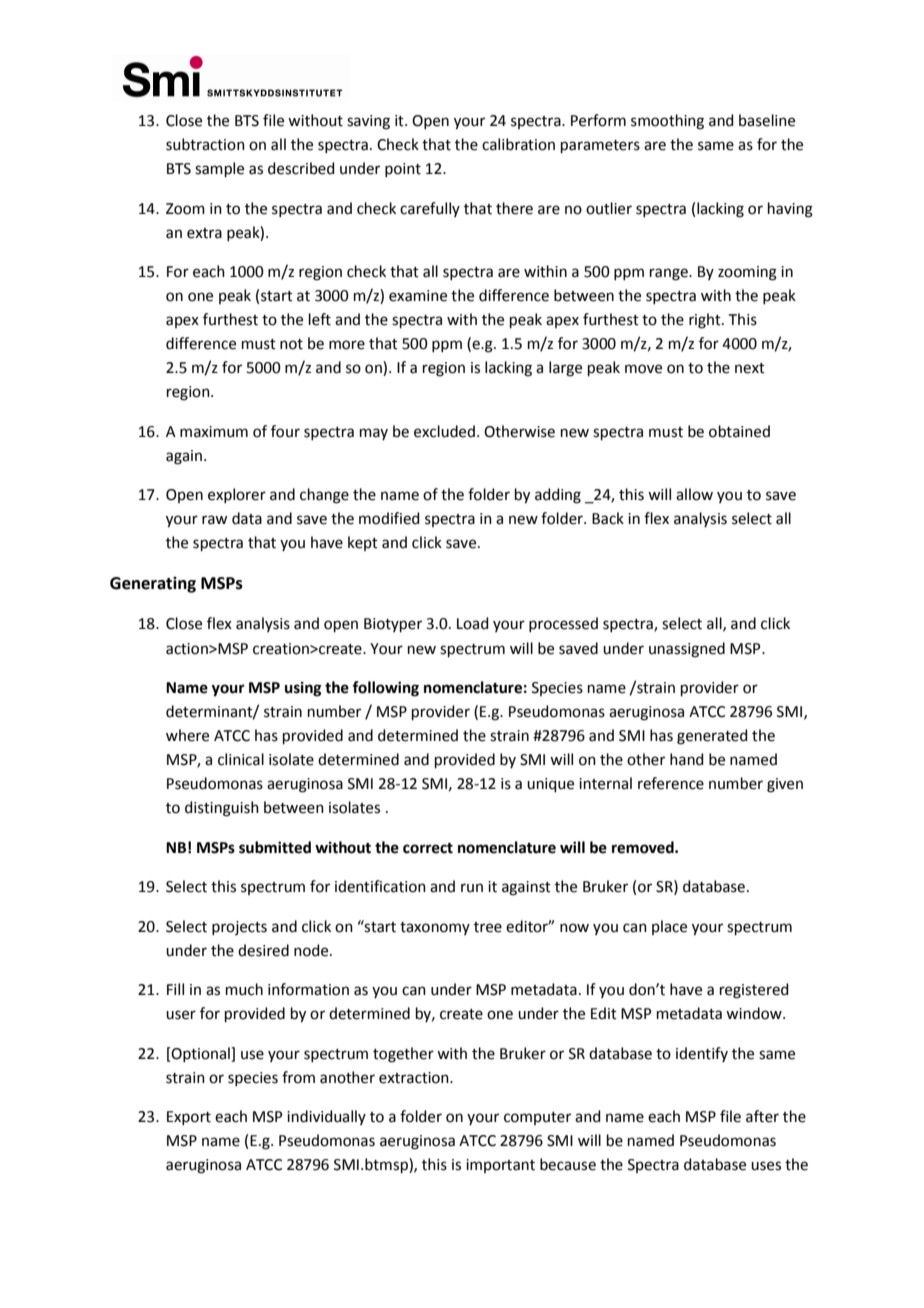 The width and height of the screenshot is (924, 1308). Describe the element at coordinates (694, 494) in the screenshot. I see `allow` at that location.
